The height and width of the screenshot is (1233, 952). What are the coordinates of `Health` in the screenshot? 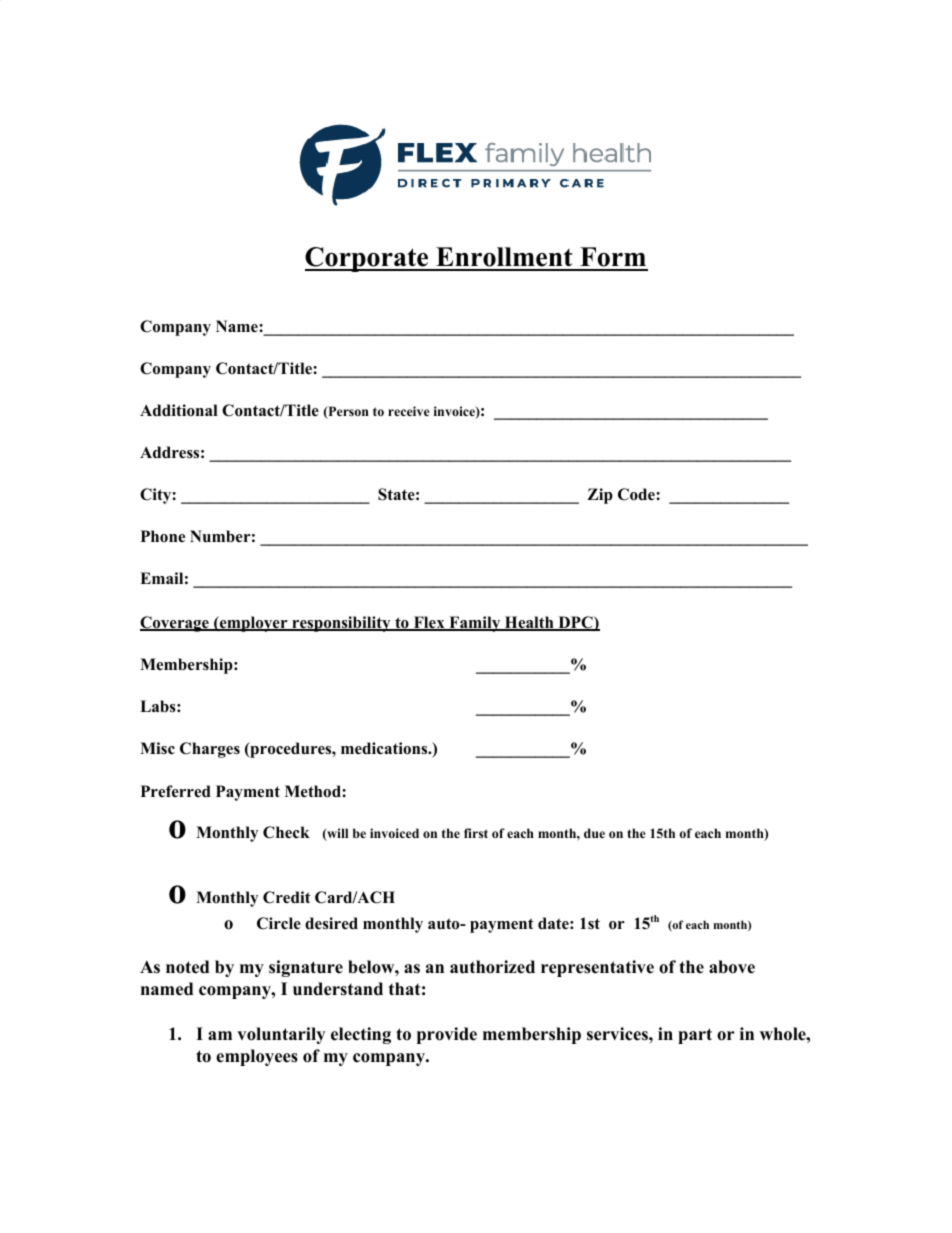 It's located at (529, 623).
